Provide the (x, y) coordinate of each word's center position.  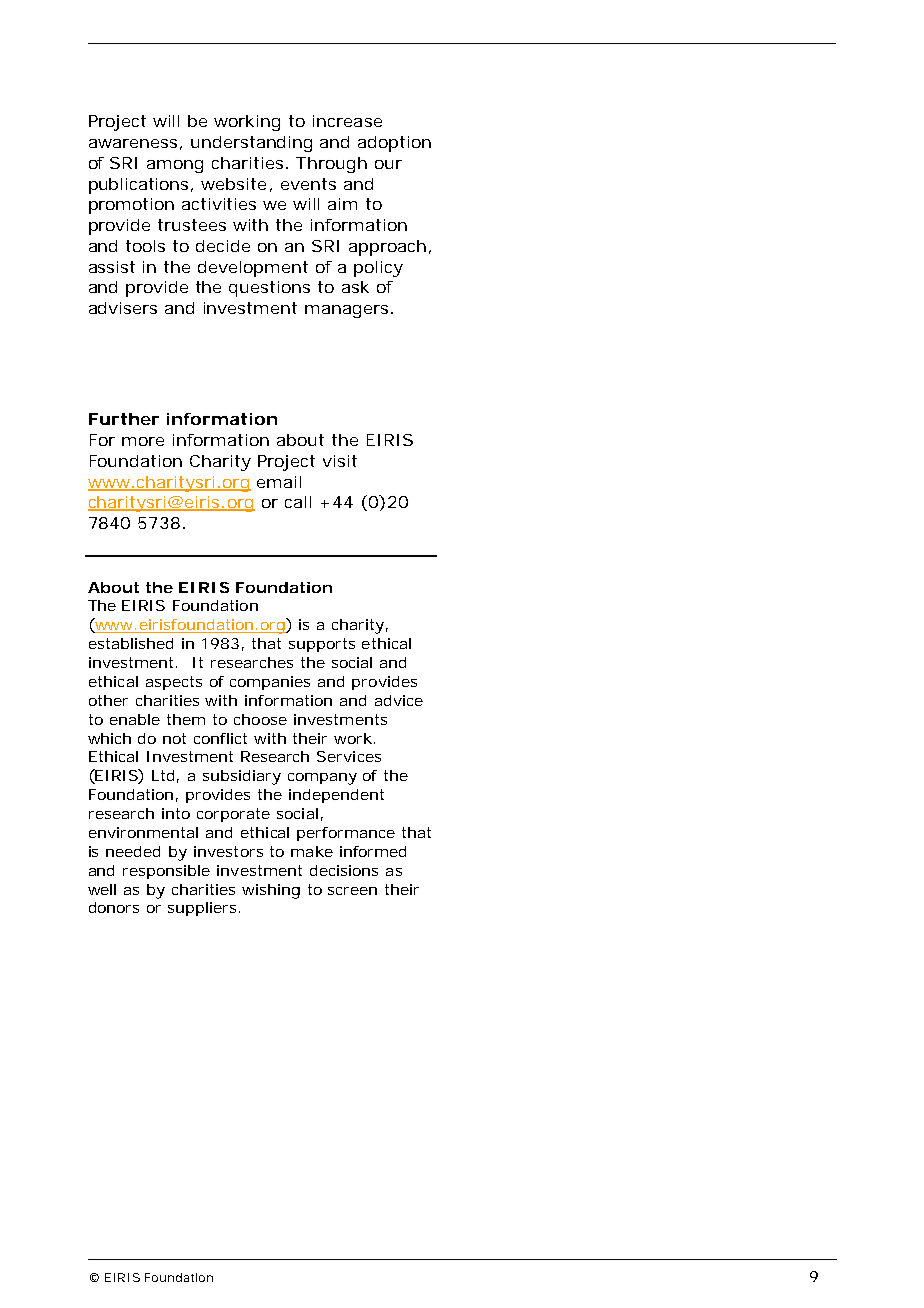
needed (133, 851)
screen (352, 891)
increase (347, 121)
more (143, 441)
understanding (251, 144)
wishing (271, 891)
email (279, 482)
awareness (135, 144)
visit (340, 461)
